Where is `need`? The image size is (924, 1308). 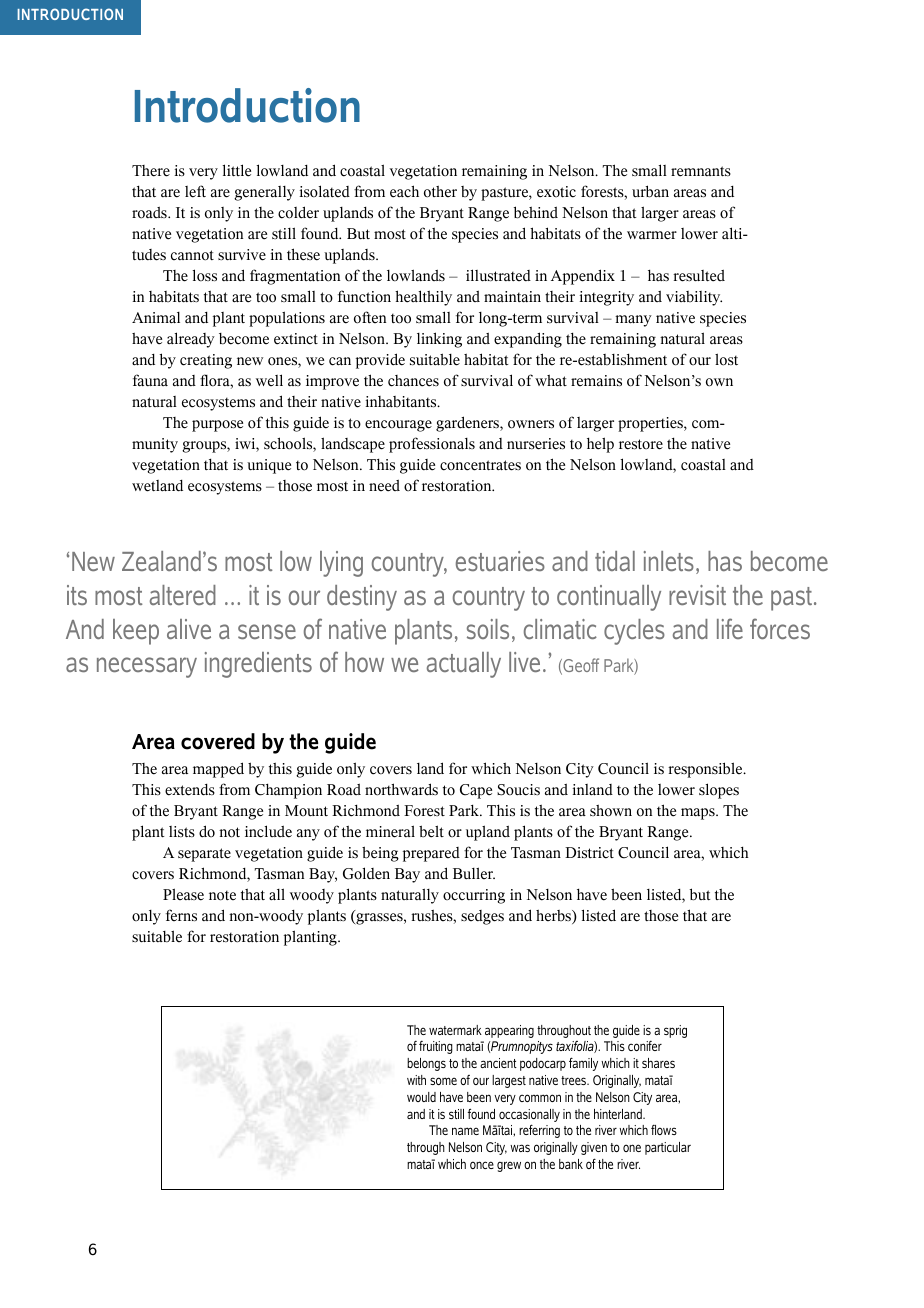 need is located at coordinates (384, 485).
